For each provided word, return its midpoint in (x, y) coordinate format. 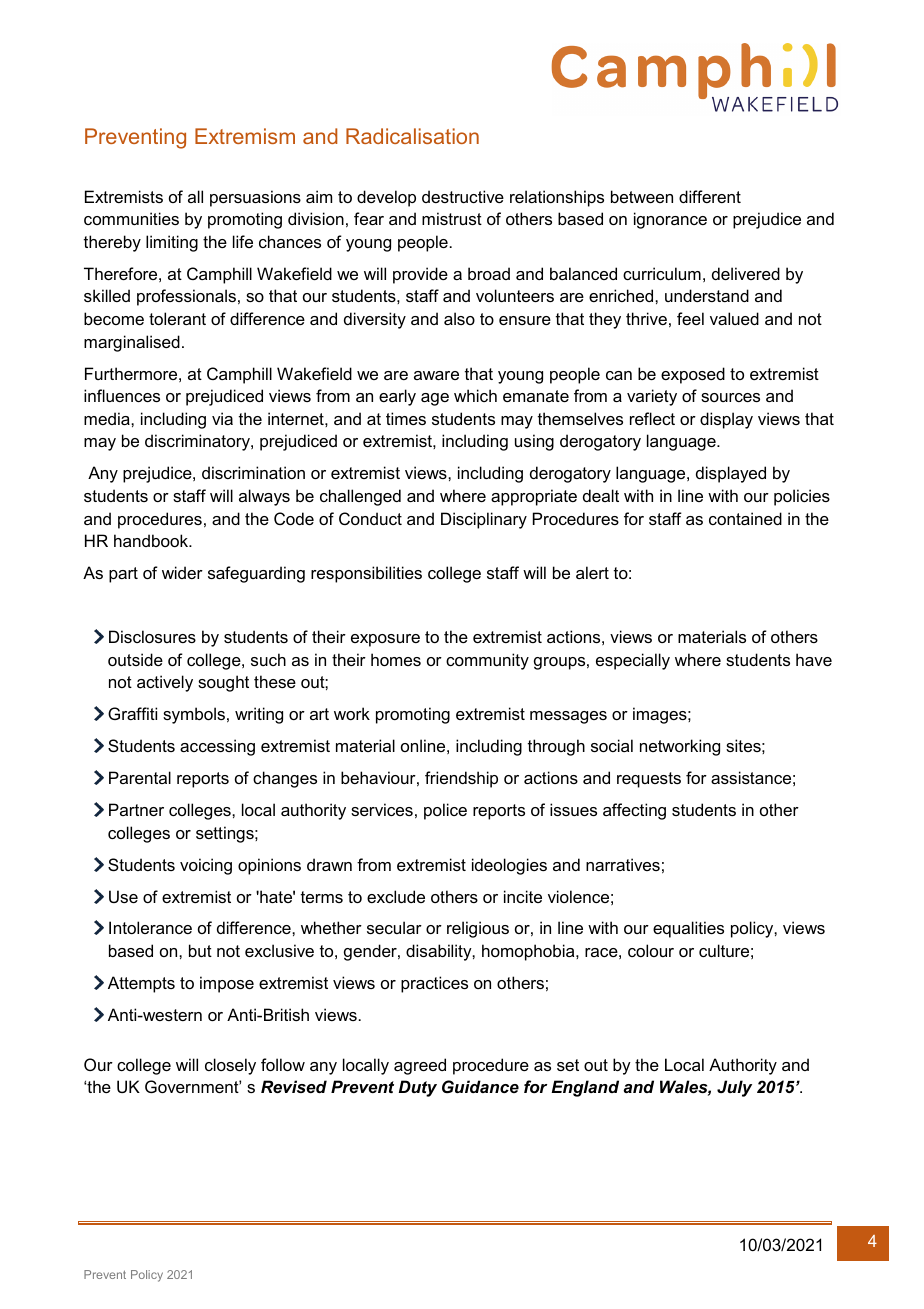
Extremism (245, 136)
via (222, 418)
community (487, 661)
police (445, 811)
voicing (206, 866)
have (814, 659)
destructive (463, 196)
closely (230, 1066)
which (475, 395)
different (710, 196)
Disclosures (152, 636)
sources (730, 397)
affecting (634, 811)
